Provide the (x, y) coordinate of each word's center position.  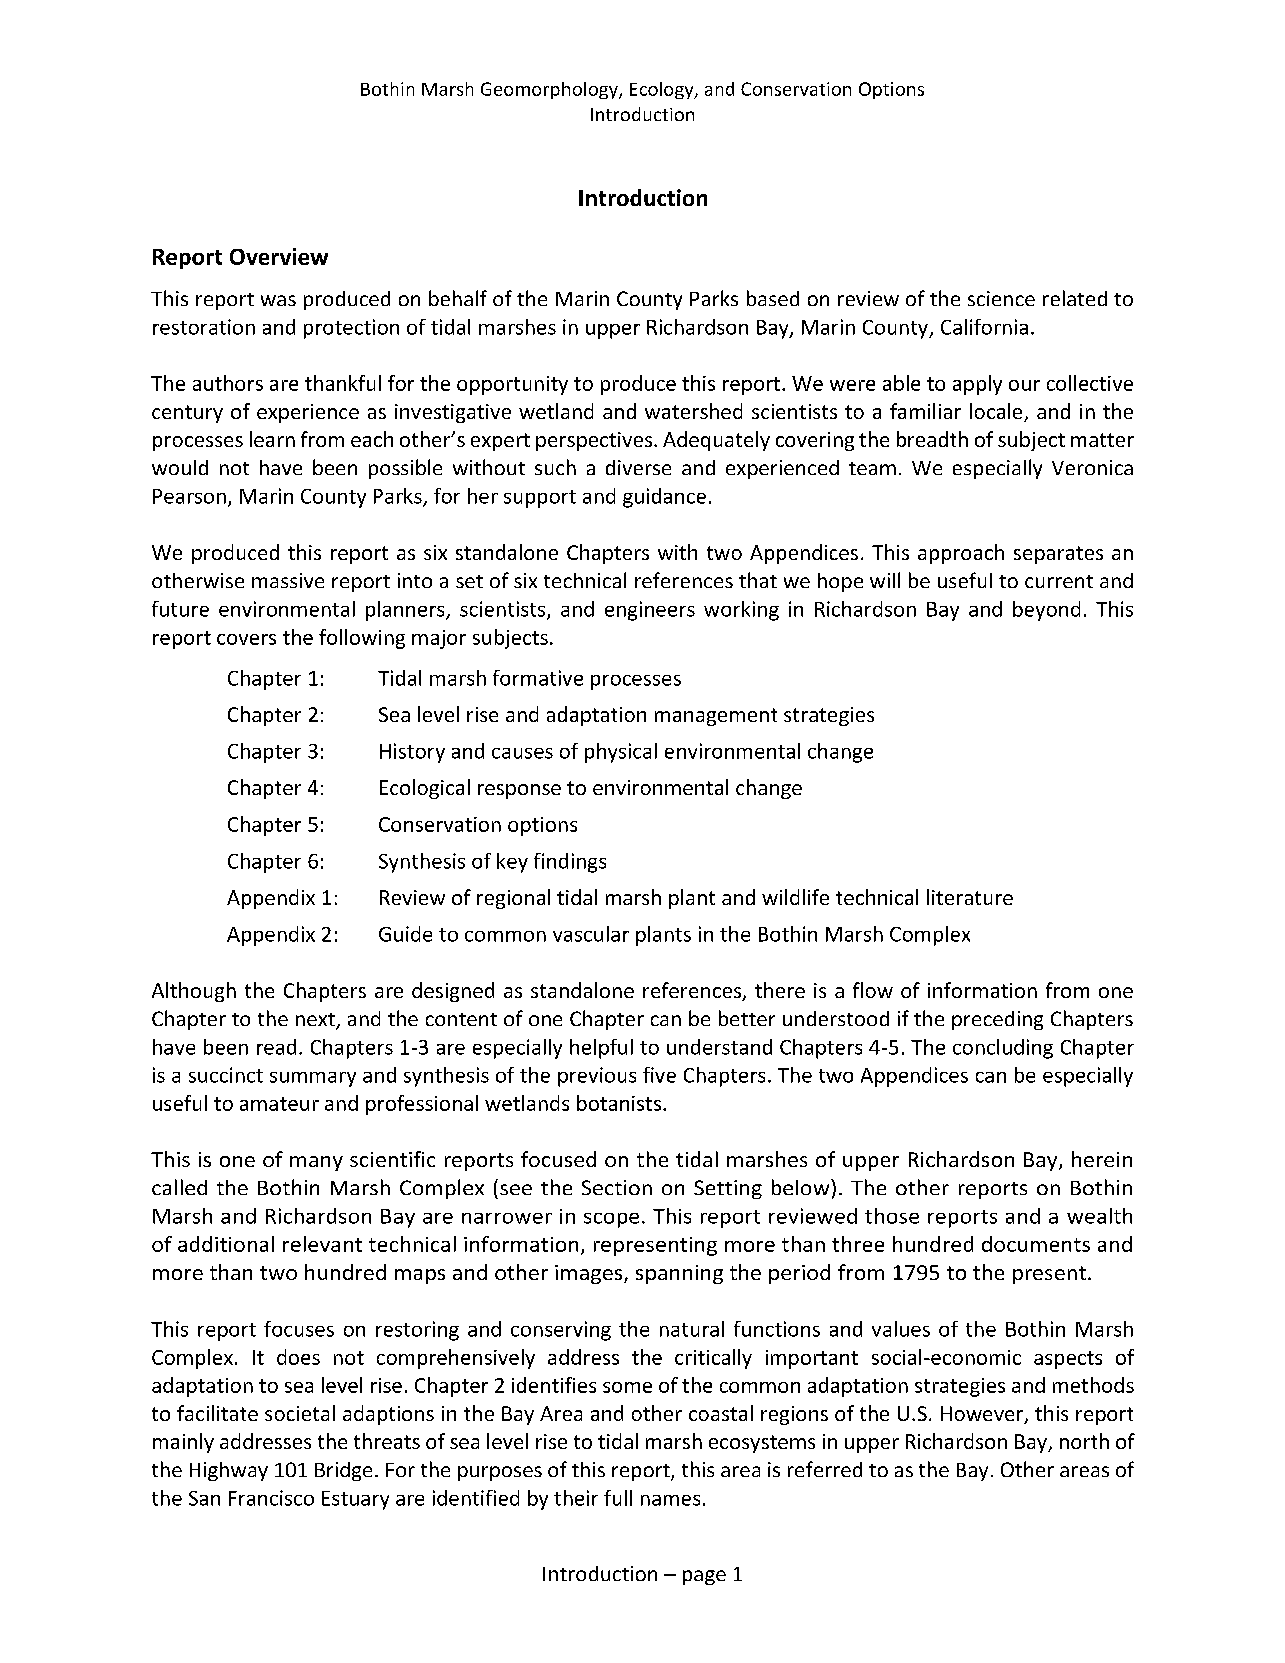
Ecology (663, 90)
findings (570, 863)
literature (970, 897)
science (1001, 298)
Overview (279, 256)
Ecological (425, 789)
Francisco (271, 1498)
